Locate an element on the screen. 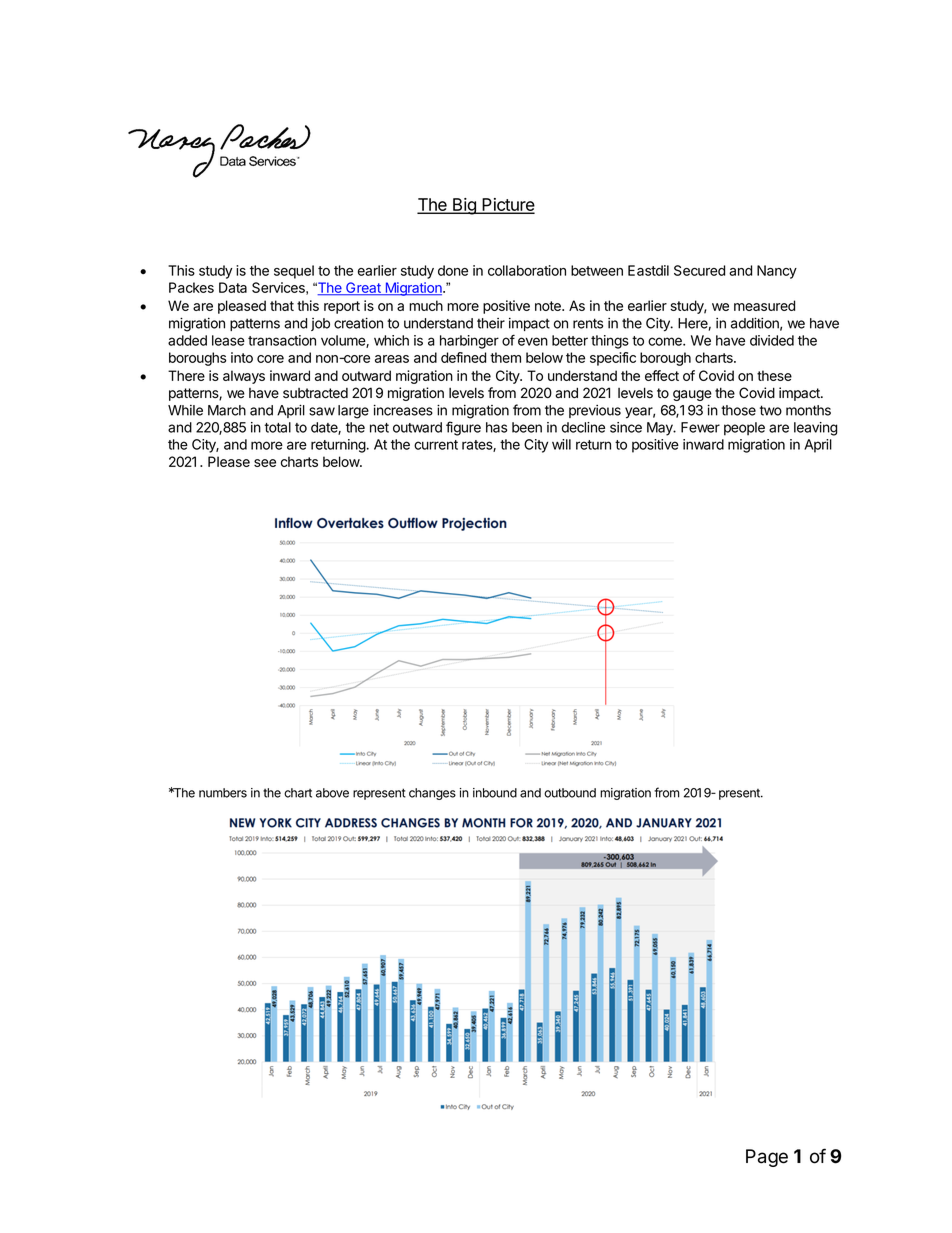 The image size is (952, 1233). above is located at coordinates (332, 793).
